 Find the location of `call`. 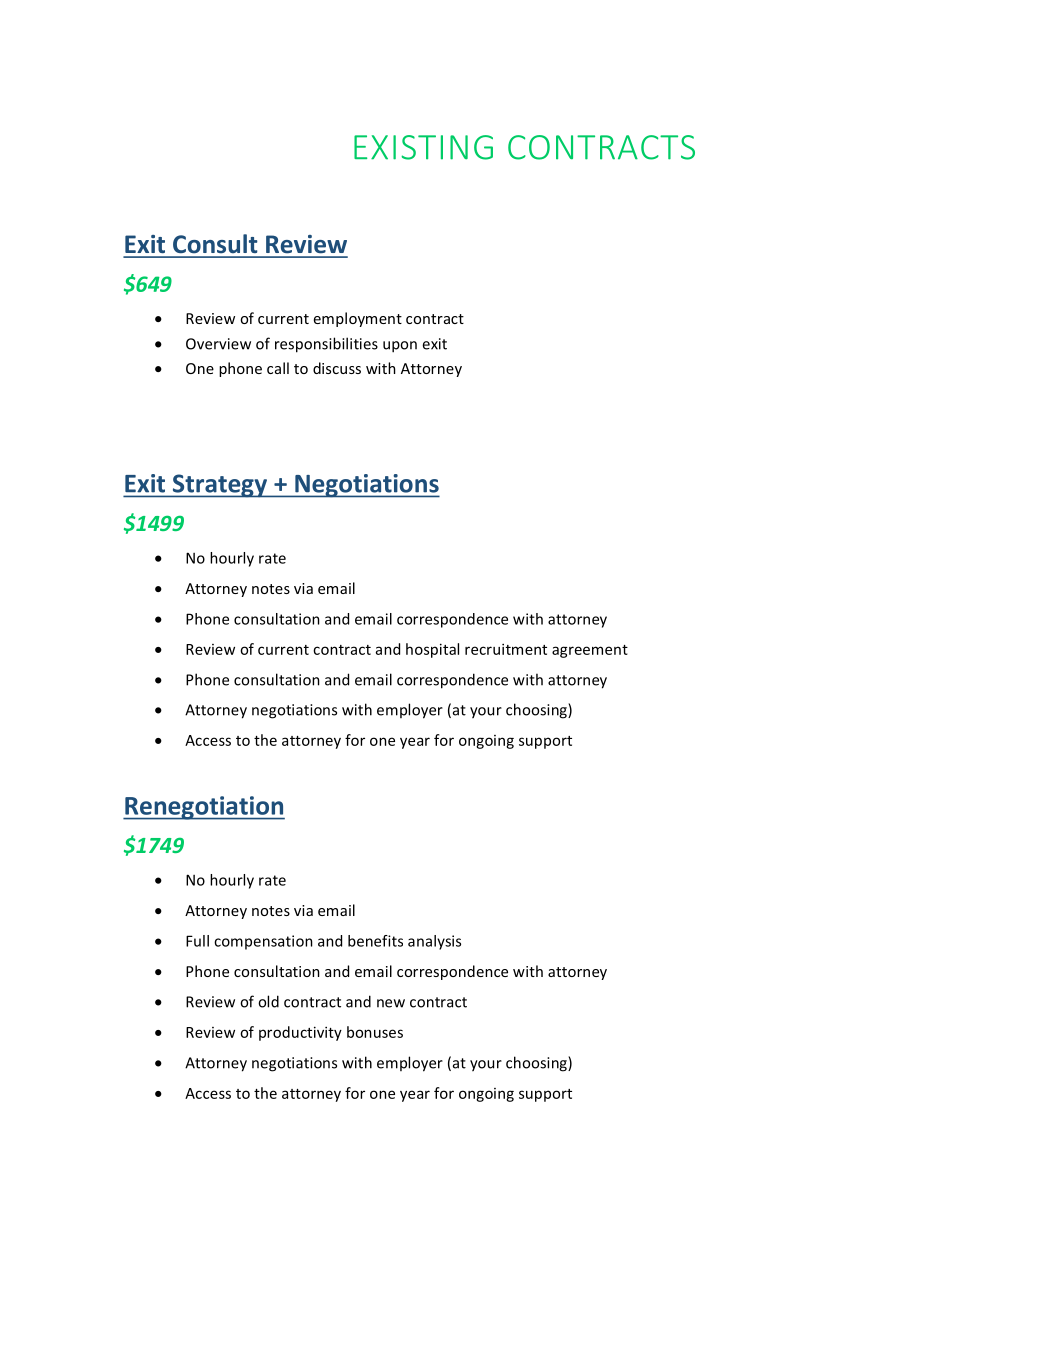

call is located at coordinates (278, 368).
